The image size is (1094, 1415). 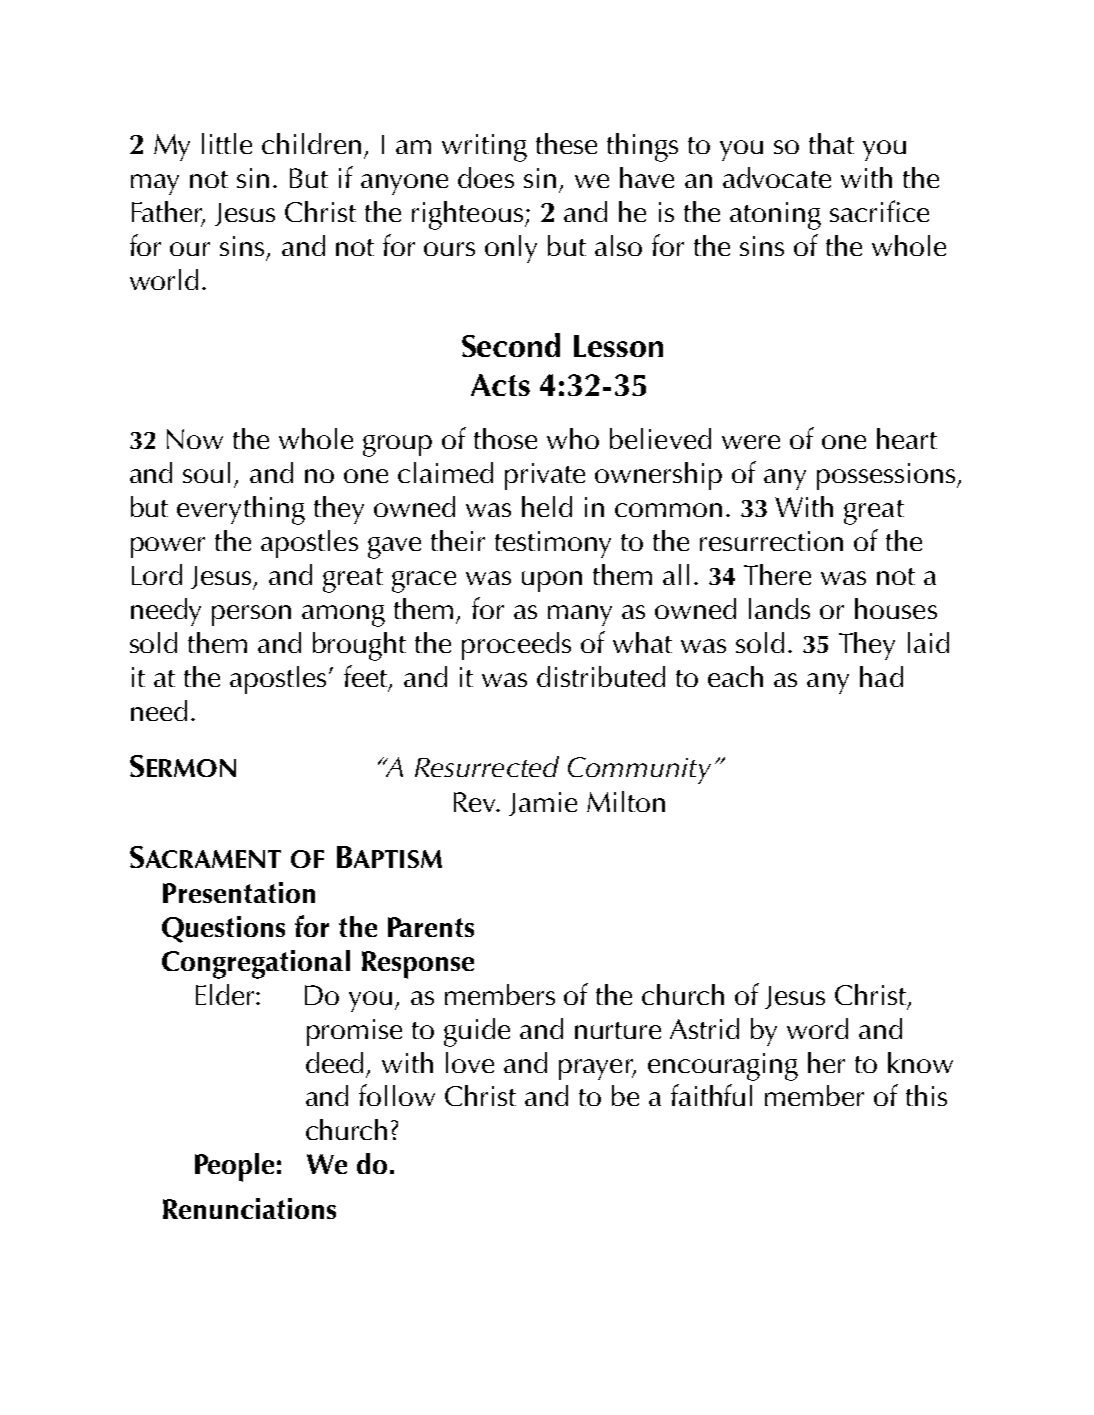 I want to click on deed, so click(x=334, y=1062).
